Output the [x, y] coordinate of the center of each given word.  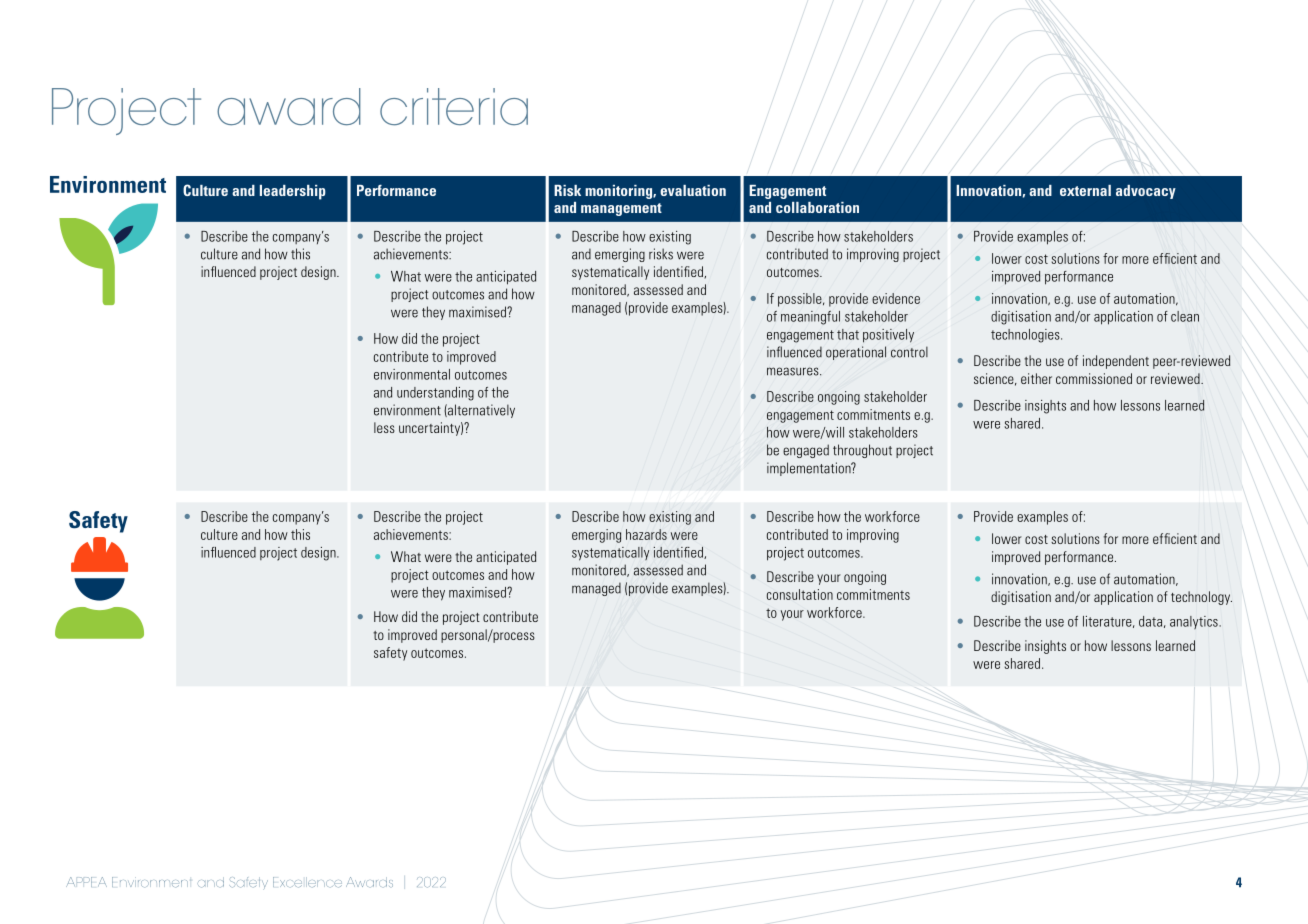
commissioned [1094, 378]
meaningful [810, 318]
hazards [646, 534]
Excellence [307, 882]
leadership [293, 192]
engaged [806, 451]
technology [1201, 598]
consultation [800, 594]
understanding [435, 394]
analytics [1195, 622]
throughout [862, 451]
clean [1185, 316]
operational [856, 353]
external [1085, 190]
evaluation [693, 190]
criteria [454, 107]
